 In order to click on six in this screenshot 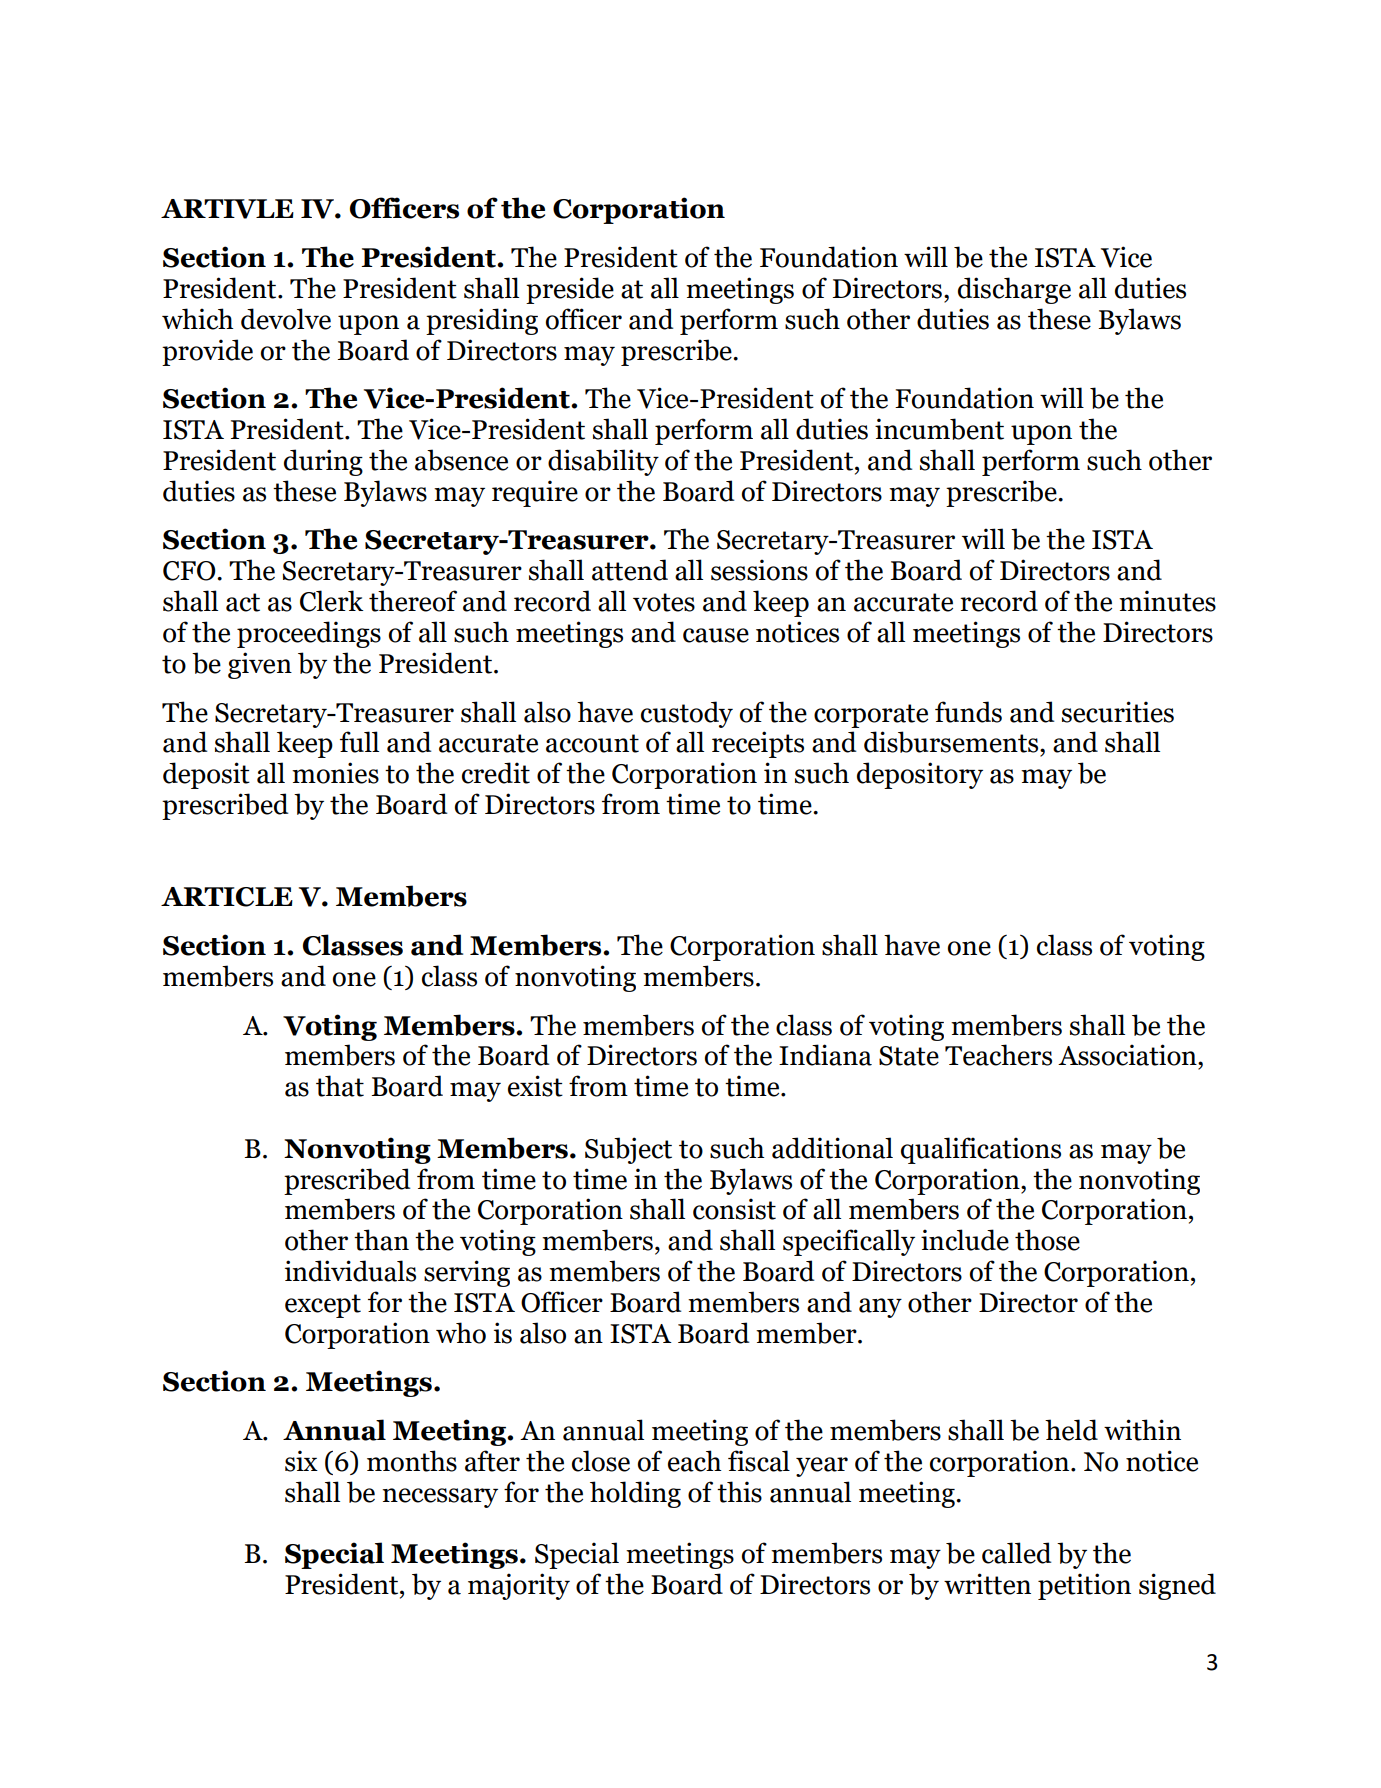, I will do `click(301, 1461)`.
